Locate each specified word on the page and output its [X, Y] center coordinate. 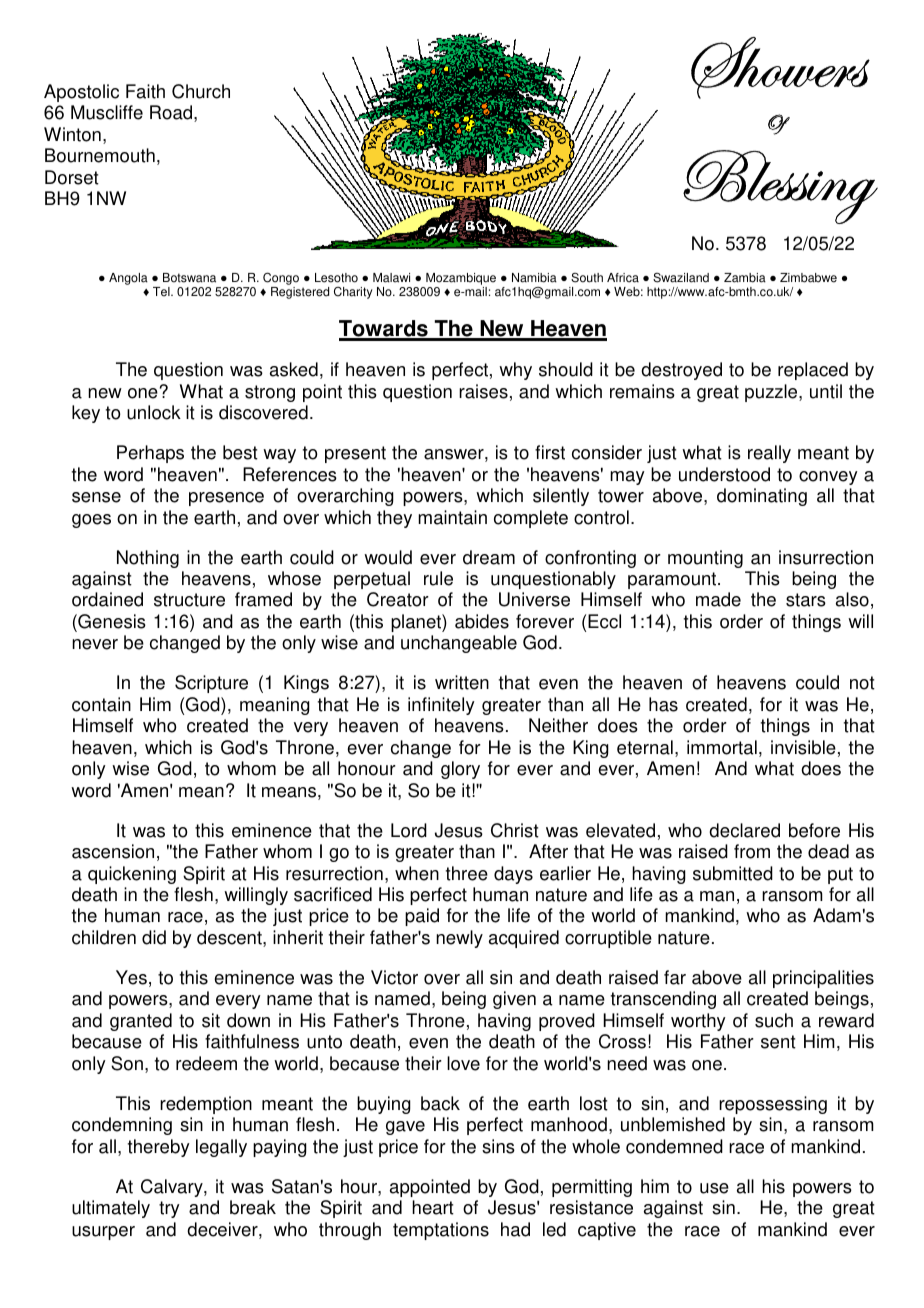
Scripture [211, 684]
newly [459, 939]
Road [171, 112]
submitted [733, 873]
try [169, 1209]
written [462, 682]
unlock [154, 412]
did [154, 937]
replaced [813, 371]
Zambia [745, 278]
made [718, 599]
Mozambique [461, 279]
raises [483, 391]
